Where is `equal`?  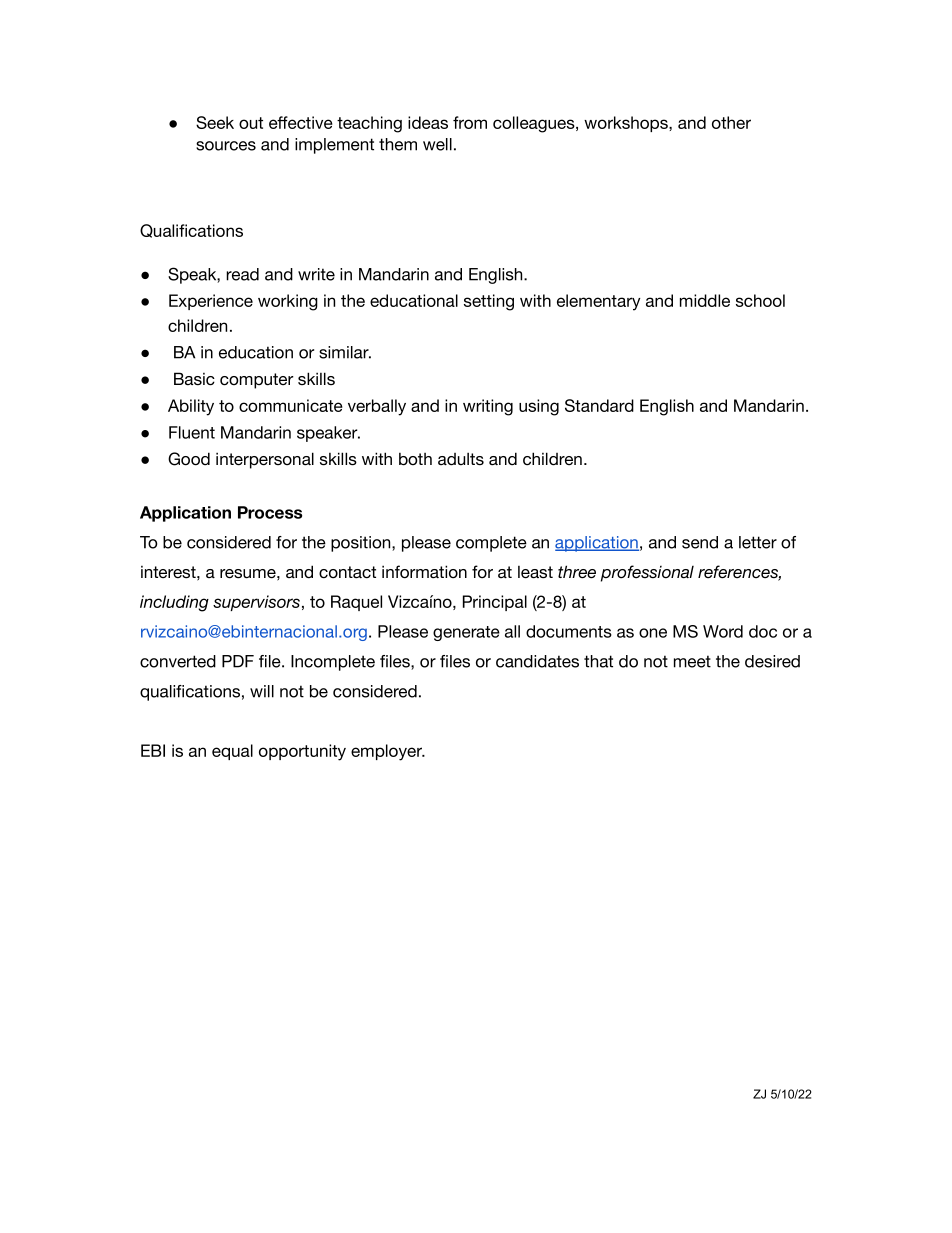
equal is located at coordinates (232, 752).
